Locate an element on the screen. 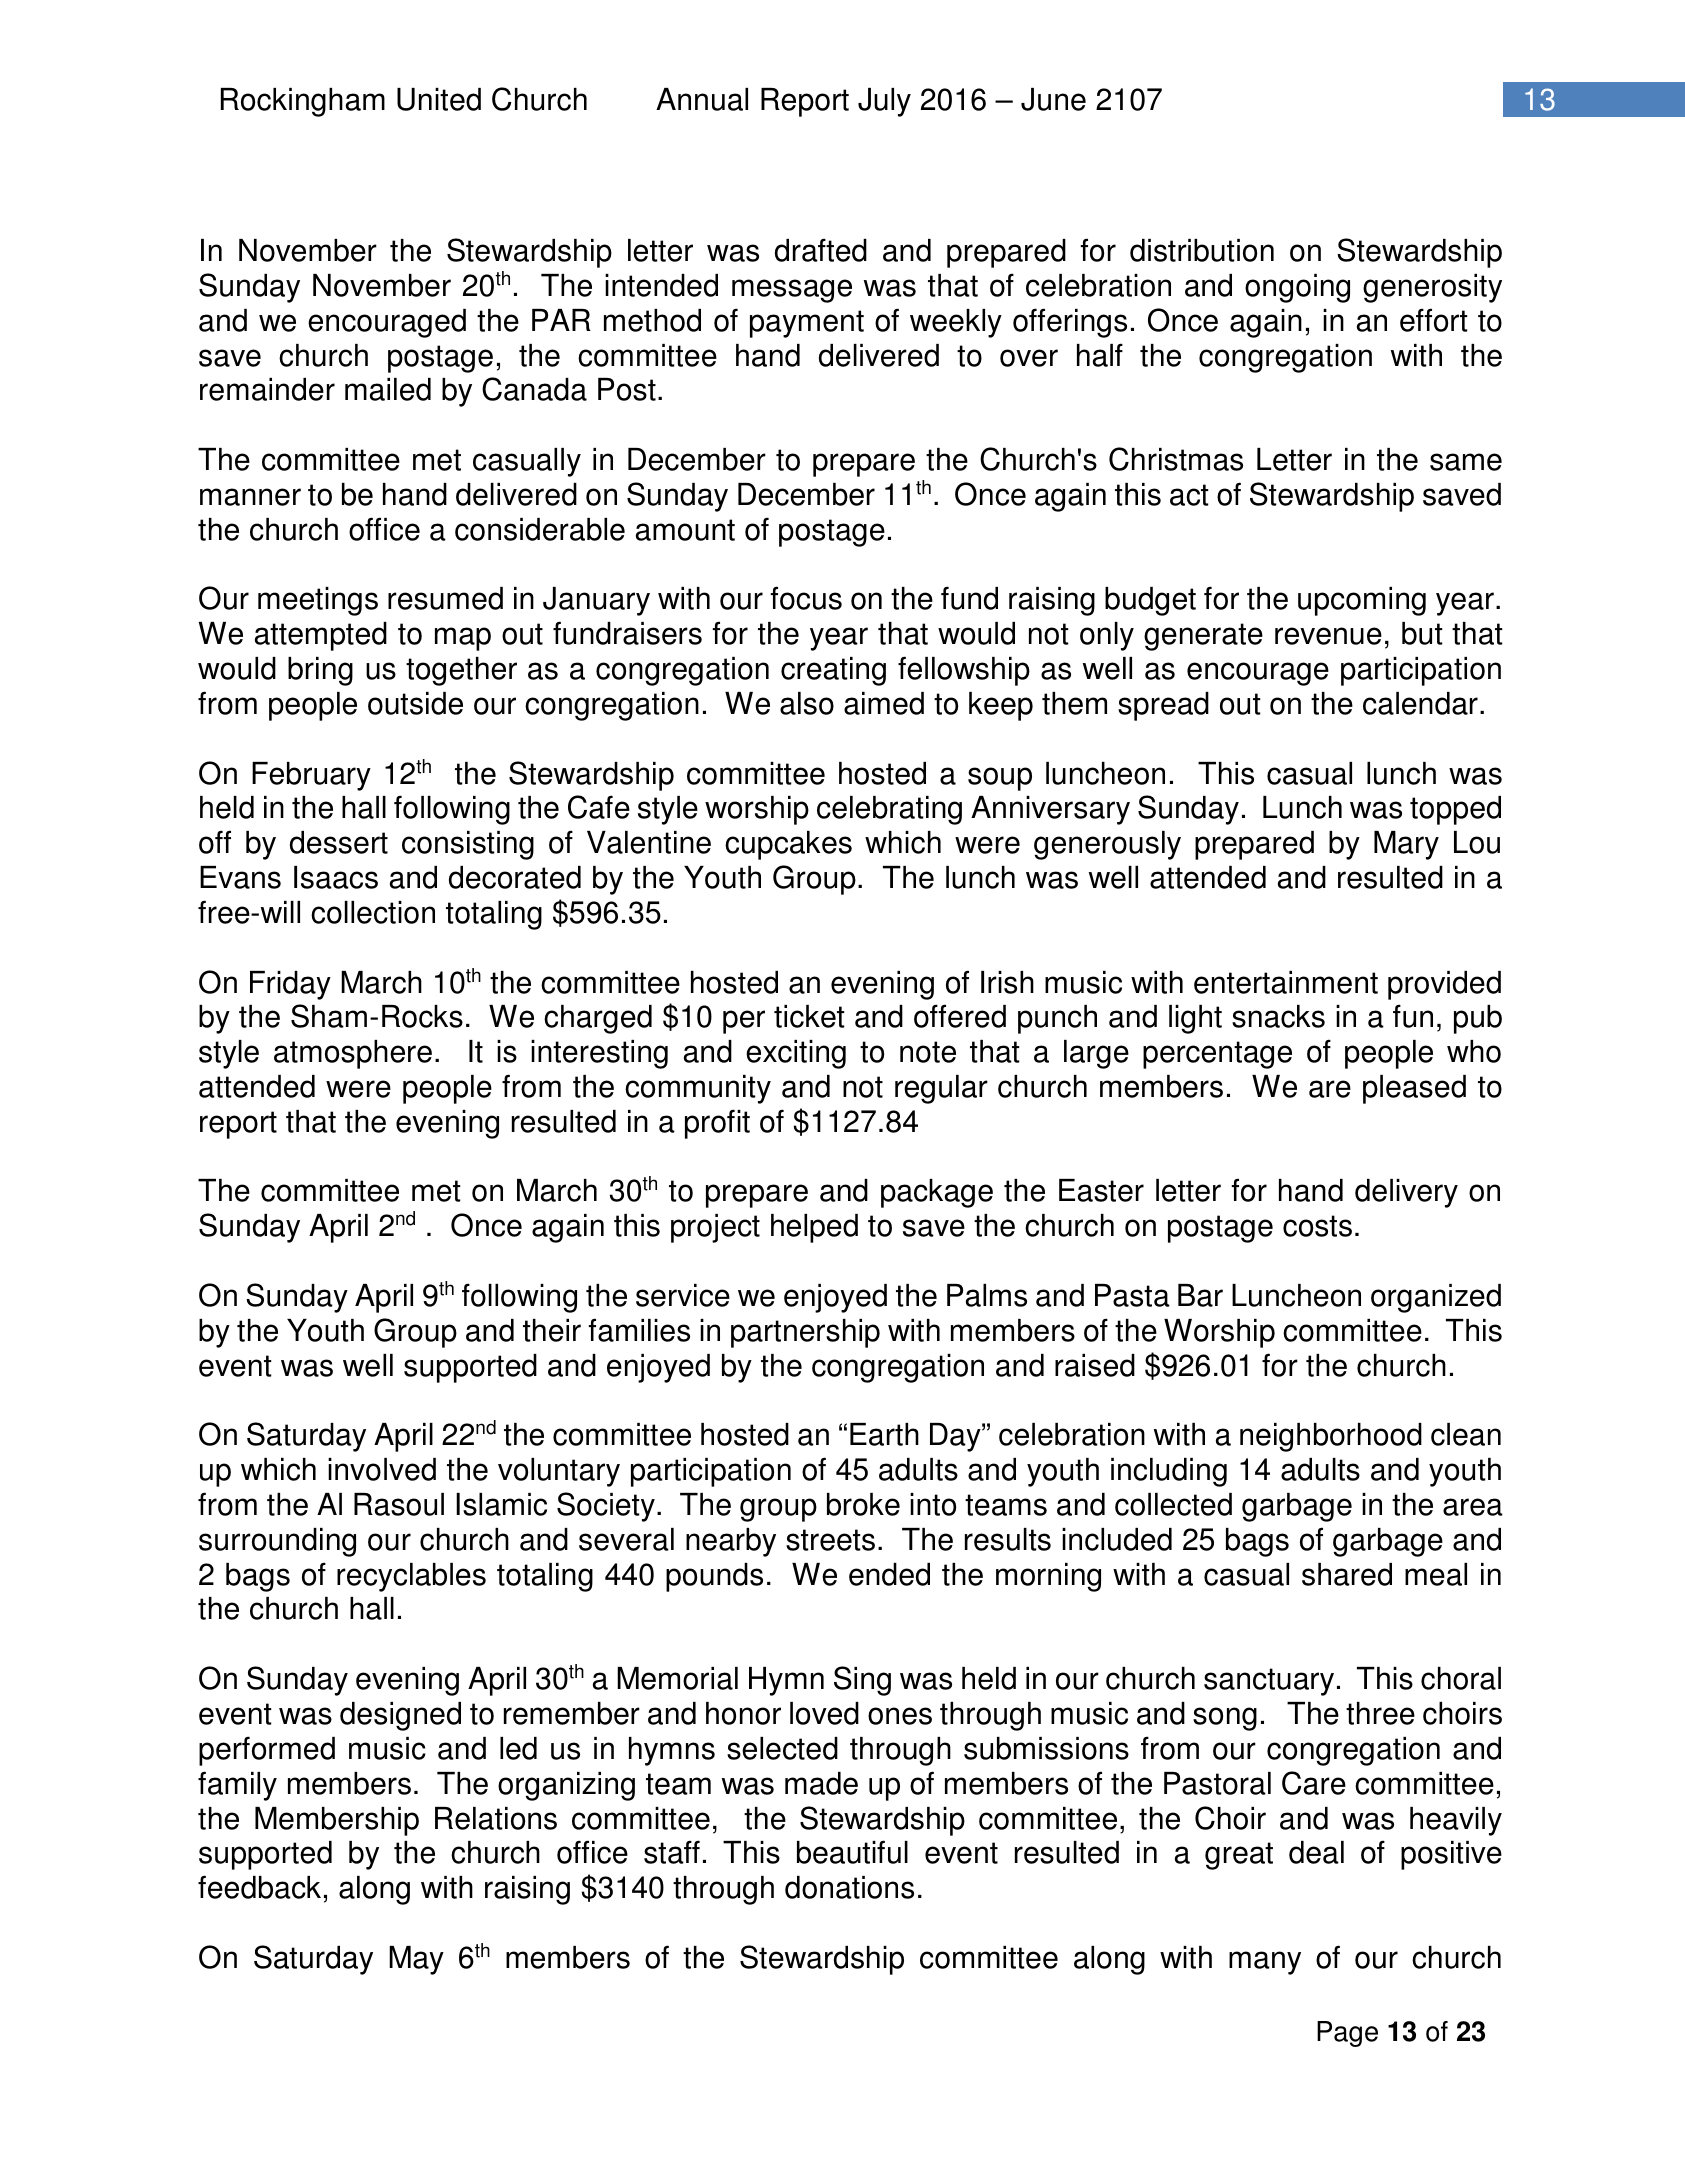 The width and height of the screenshot is (1685, 2181). celebrating is located at coordinates (889, 810).
